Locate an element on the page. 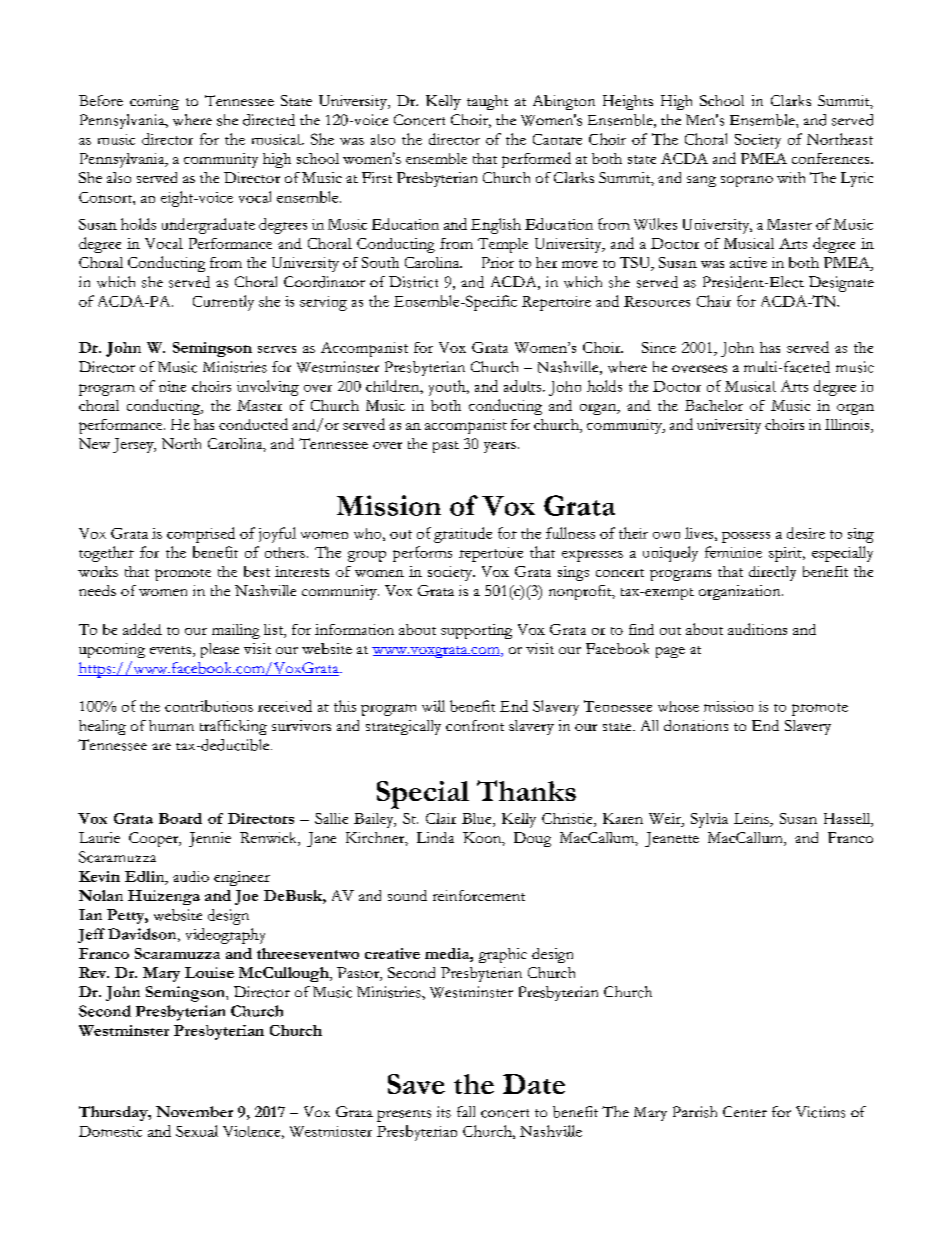  Thanks is located at coordinates (526, 790).
